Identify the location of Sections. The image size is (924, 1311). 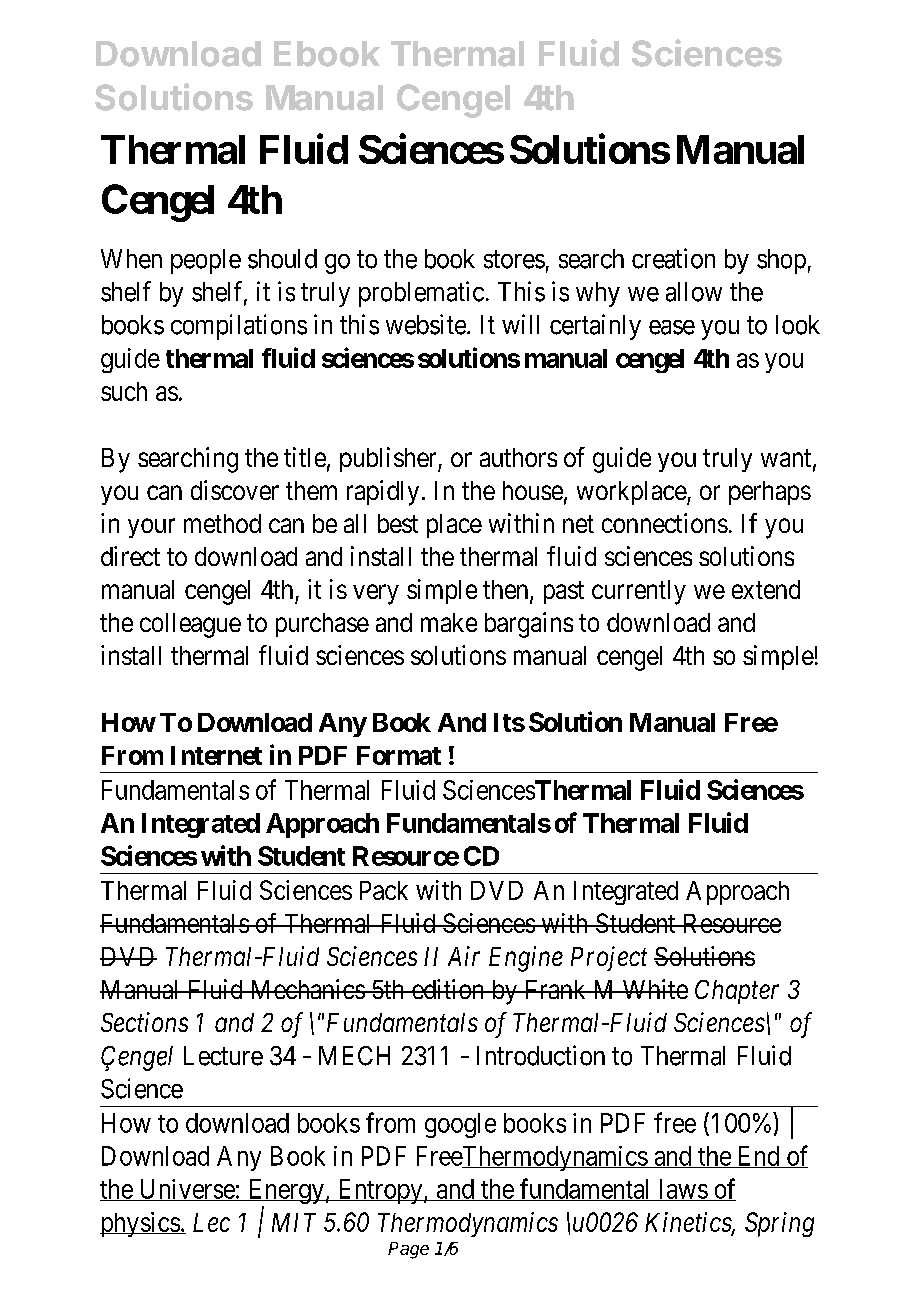
(144, 1022).
